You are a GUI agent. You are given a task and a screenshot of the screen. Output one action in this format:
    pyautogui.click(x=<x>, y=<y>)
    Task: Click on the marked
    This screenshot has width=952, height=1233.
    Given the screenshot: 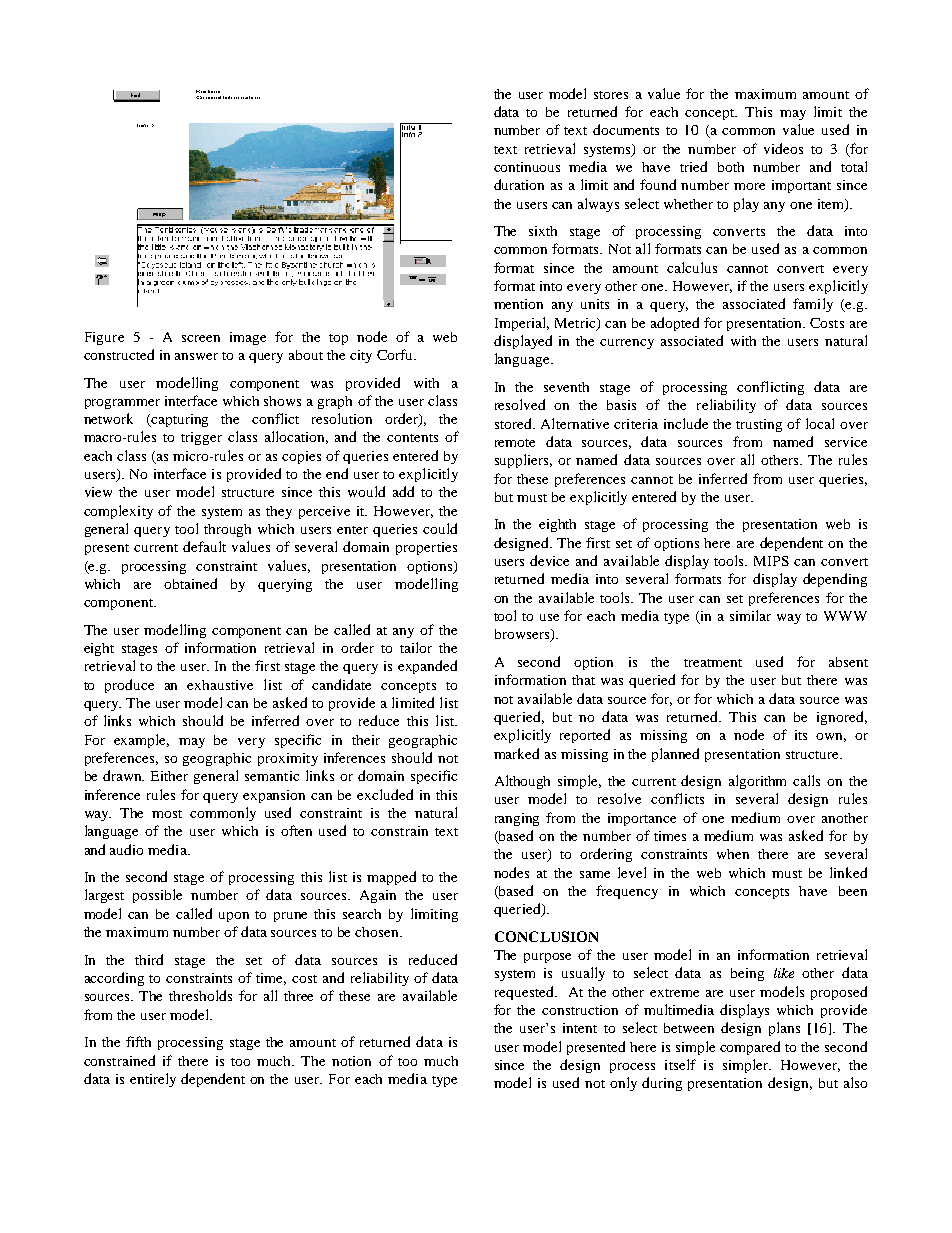 What is the action you would take?
    pyautogui.click(x=516, y=753)
